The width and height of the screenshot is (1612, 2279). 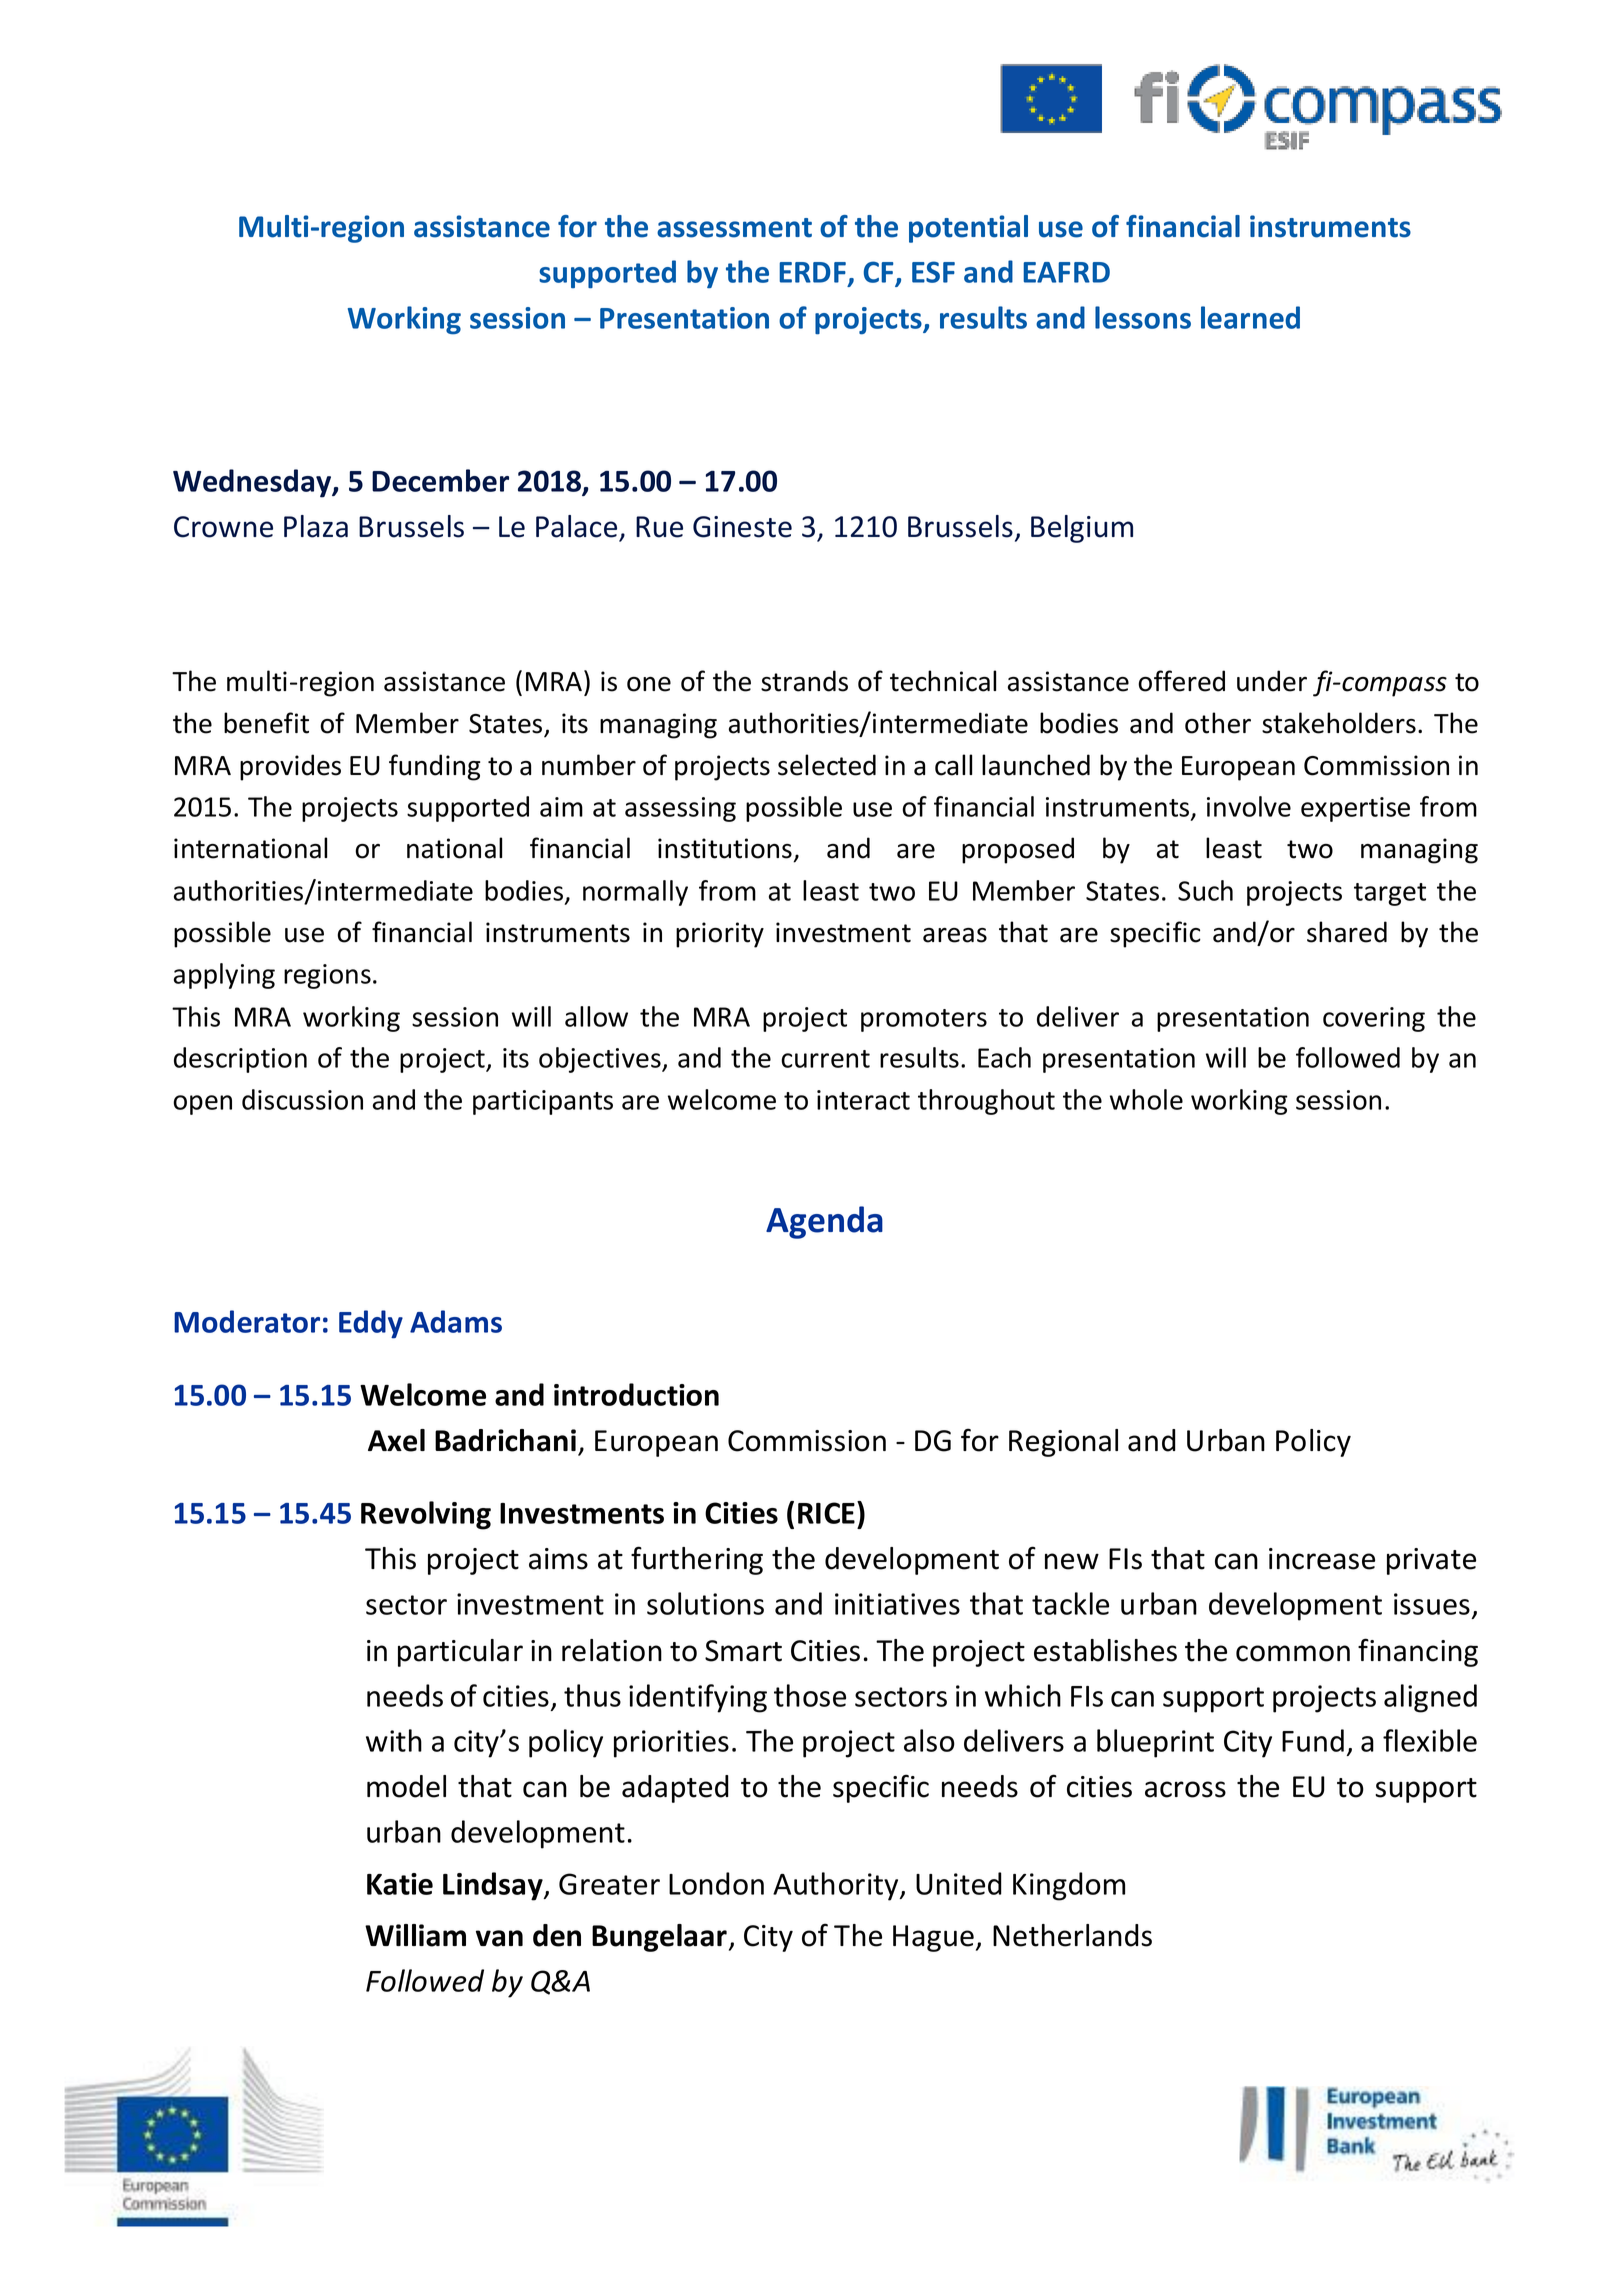 What do you see at coordinates (440, 480) in the screenshot?
I see `December` at bounding box center [440, 480].
